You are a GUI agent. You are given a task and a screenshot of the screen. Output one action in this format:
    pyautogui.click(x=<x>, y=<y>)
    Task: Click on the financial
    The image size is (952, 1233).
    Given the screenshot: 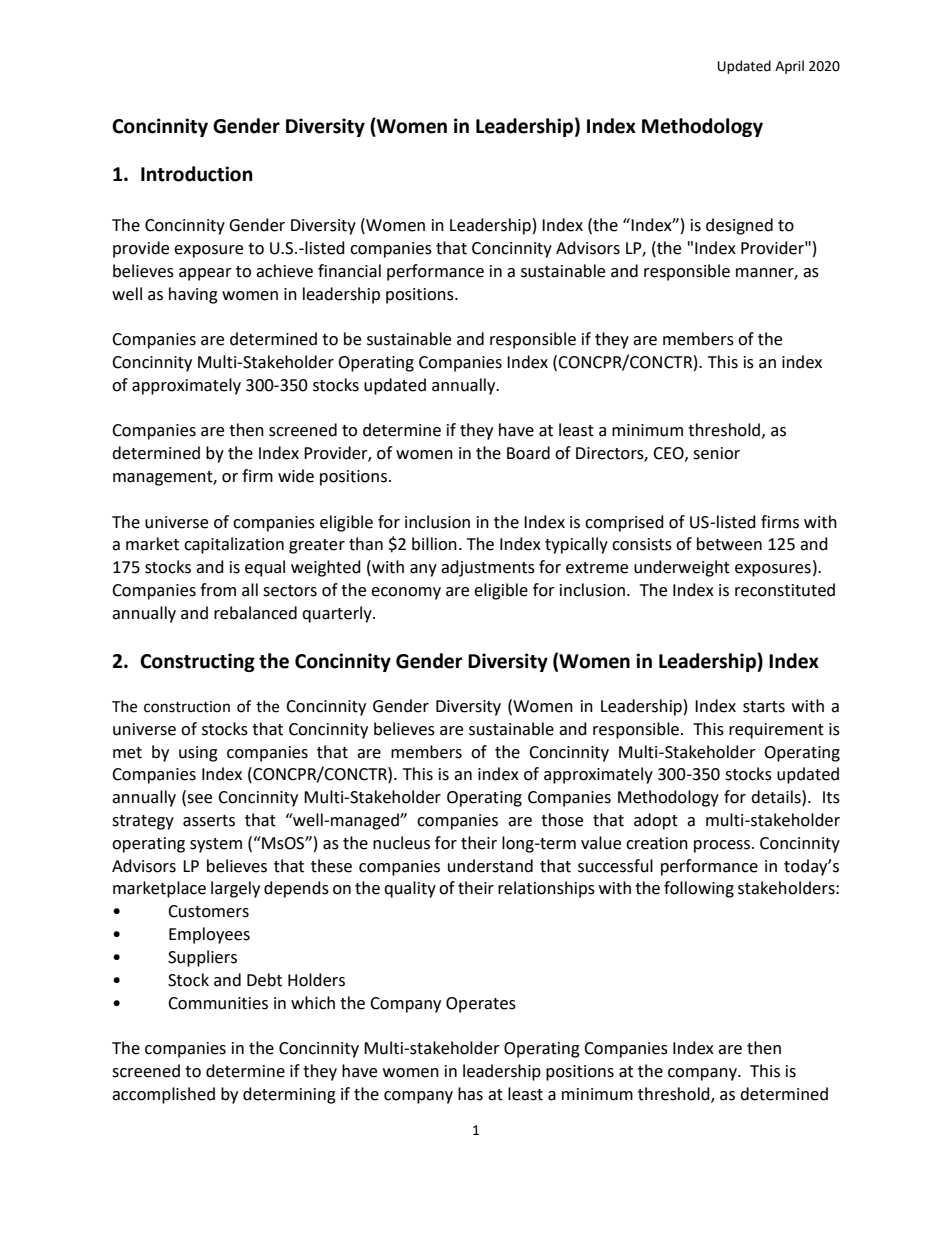 What is the action you would take?
    pyautogui.click(x=349, y=271)
